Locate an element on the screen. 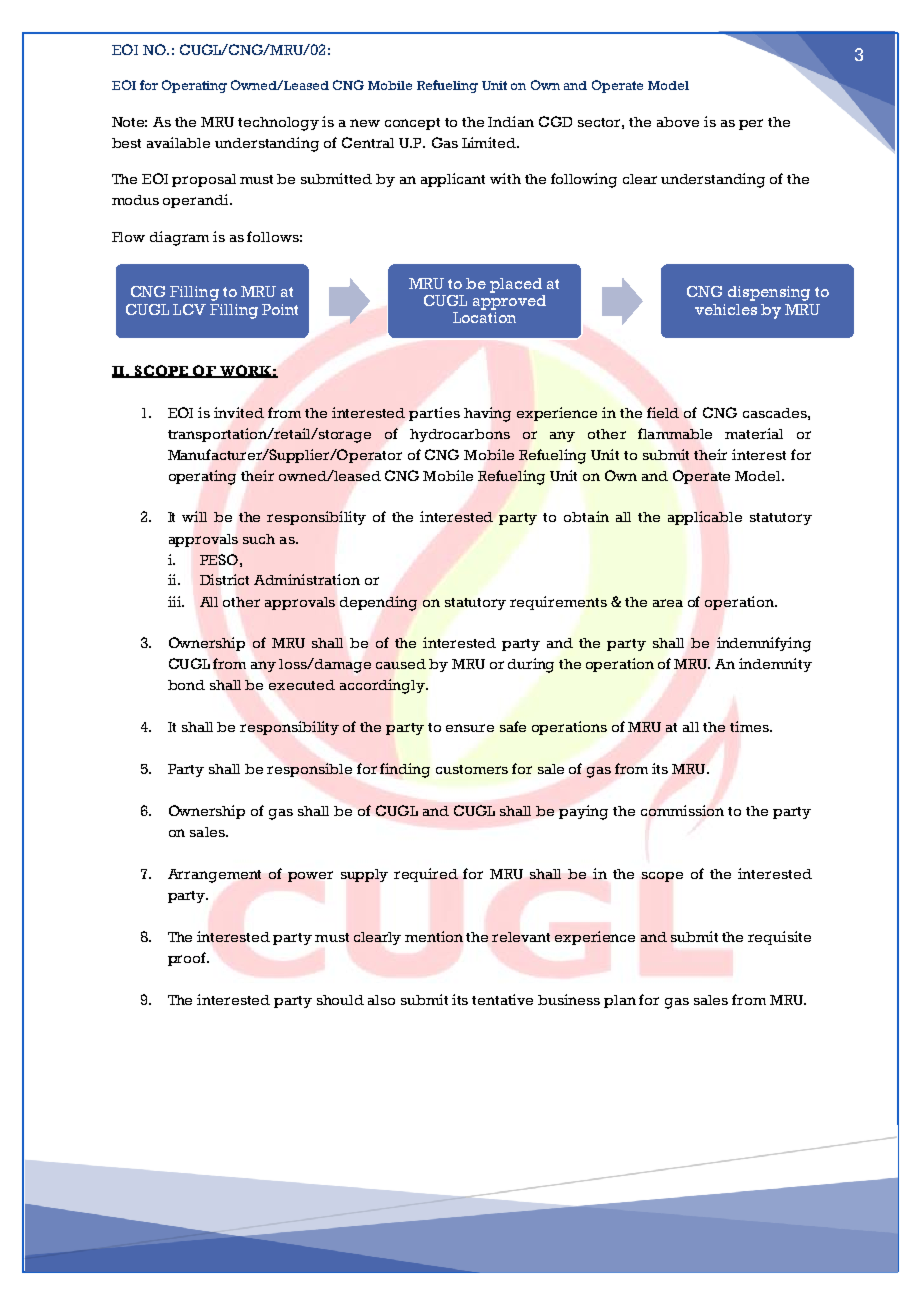 This screenshot has height=1308, width=924. proof is located at coordinates (188, 959).
